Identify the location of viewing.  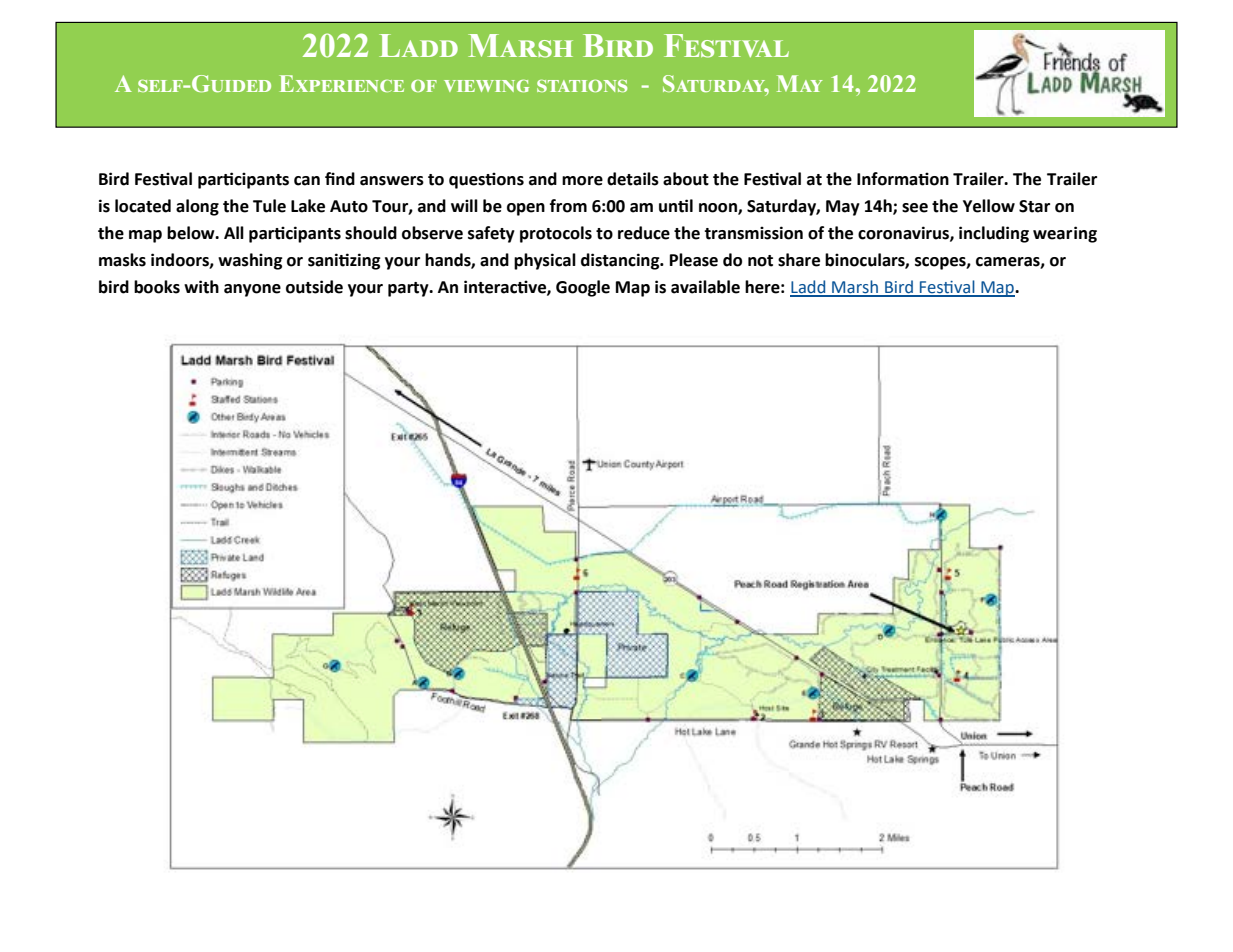
(486, 85).
